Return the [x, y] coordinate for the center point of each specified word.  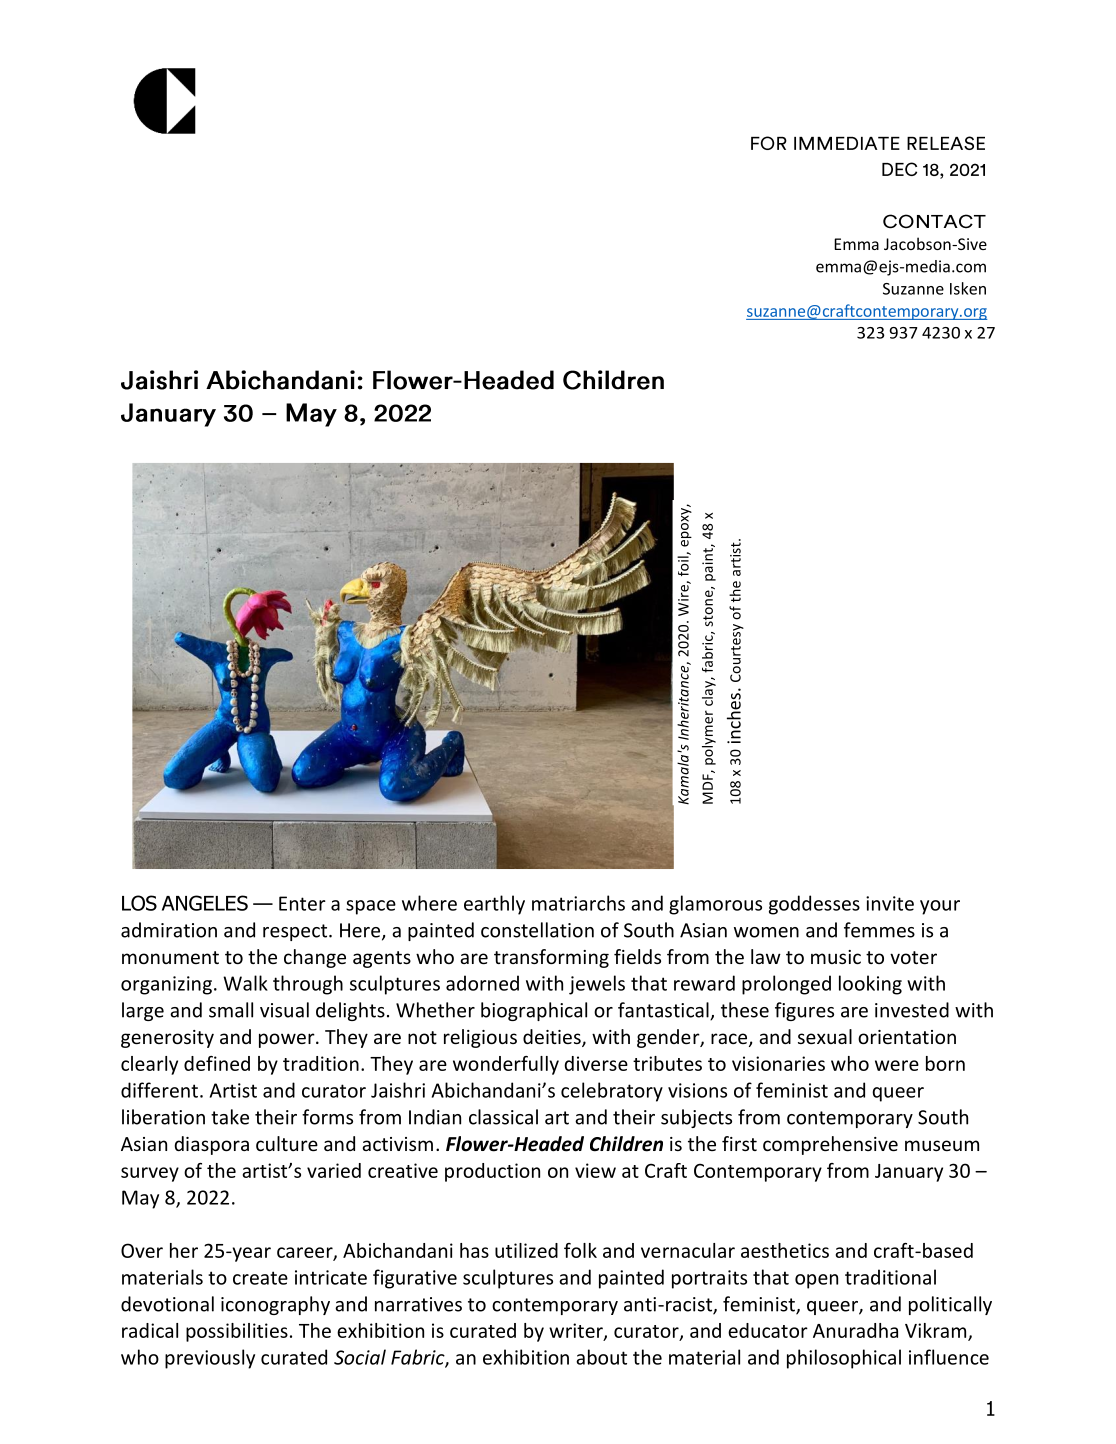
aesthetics [785, 1250]
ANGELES [205, 903]
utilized [526, 1250]
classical [503, 1117]
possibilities [237, 1332]
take [230, 1117]
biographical [534, 1011]
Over [142, 1250]
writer [577, 1331]
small [231, 1010]
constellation [537, 930]
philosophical [844, 1359]
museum [942, 1145]
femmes [879, 930]
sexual [825, 1036]
